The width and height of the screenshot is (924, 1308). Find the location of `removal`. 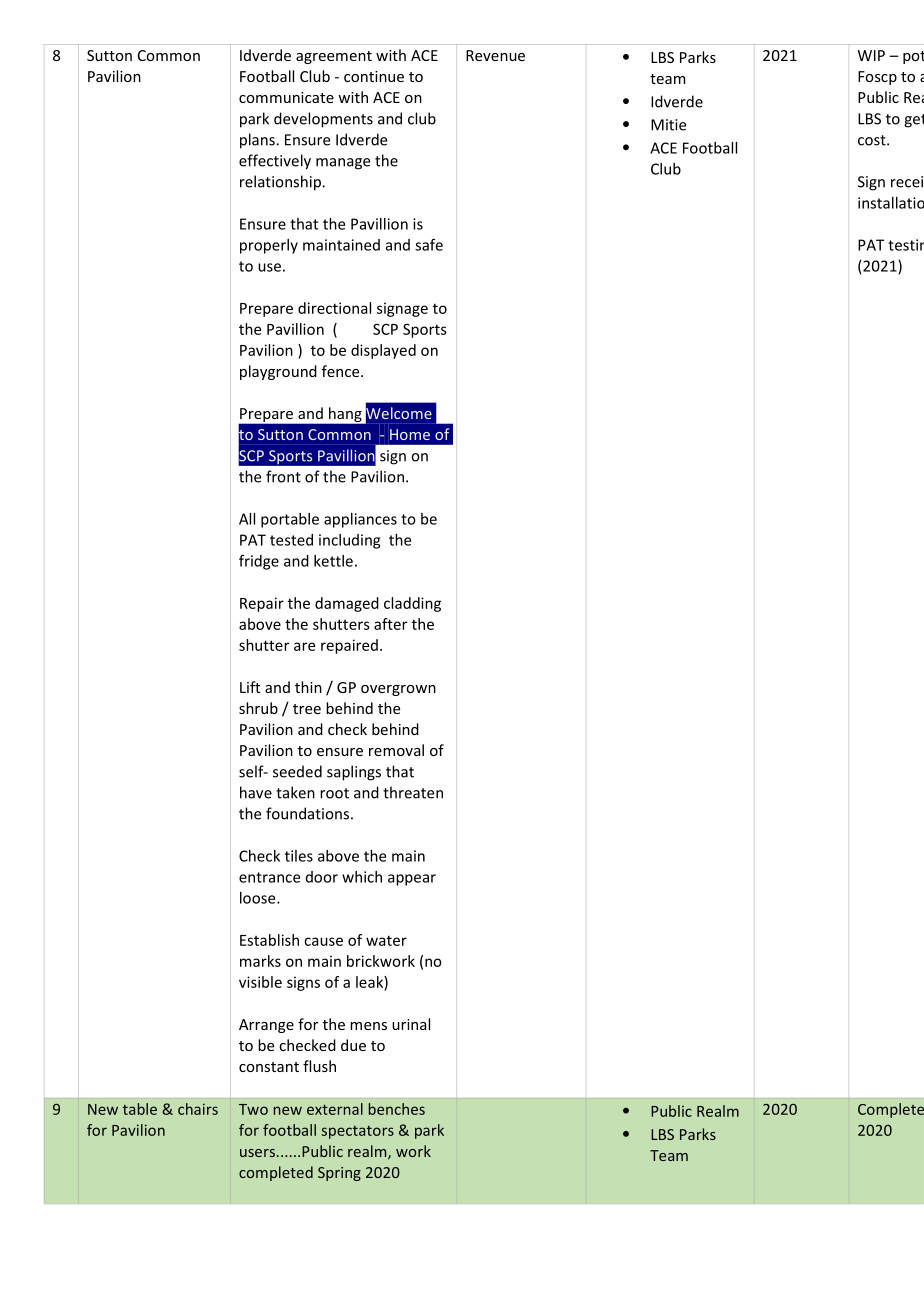

removal is located at coordinates (396, 750).
